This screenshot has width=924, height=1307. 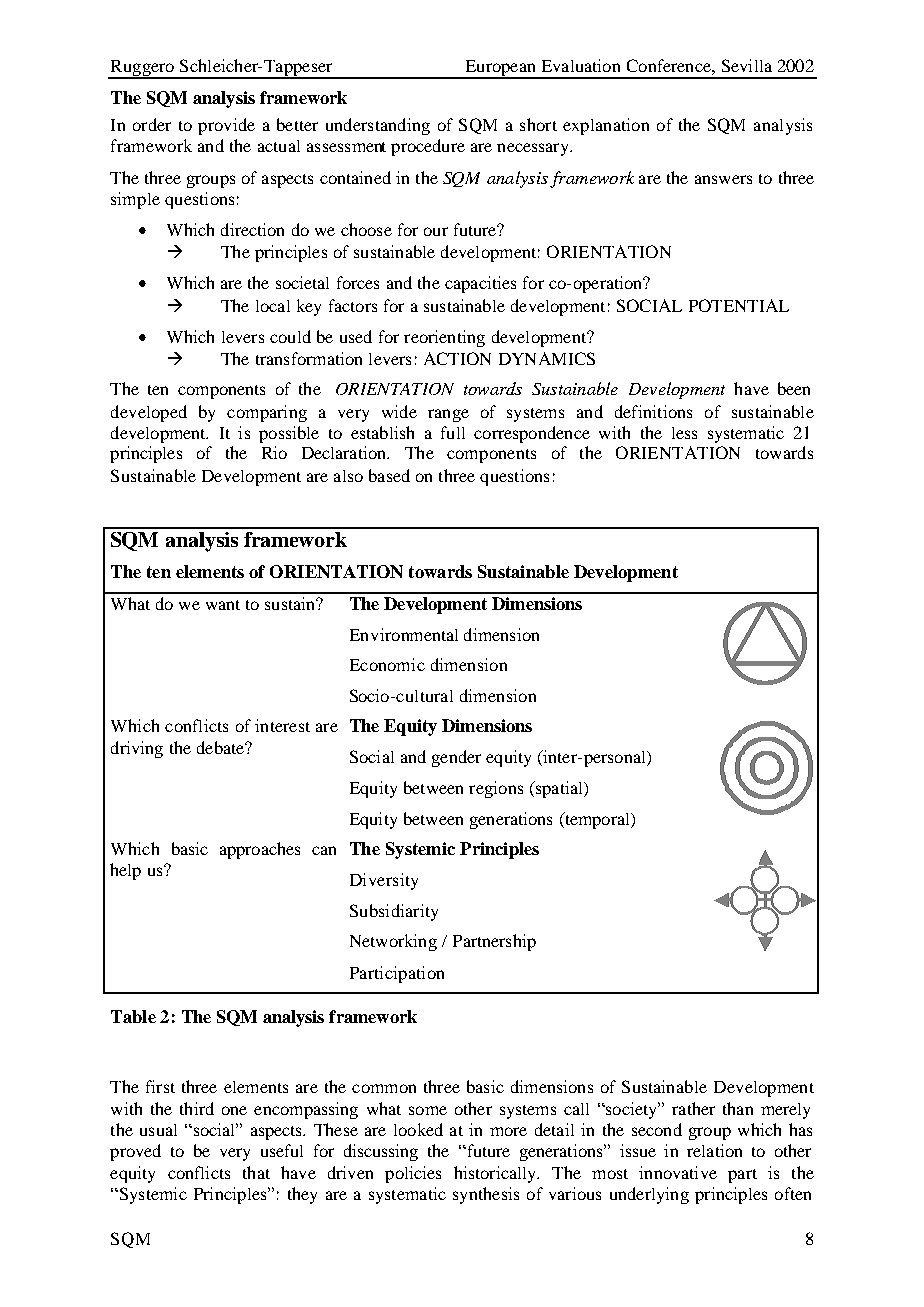 What do you see at coordinates (226, 126) in the screenshot?
I see `provide` at bounding box center [226, 126].
